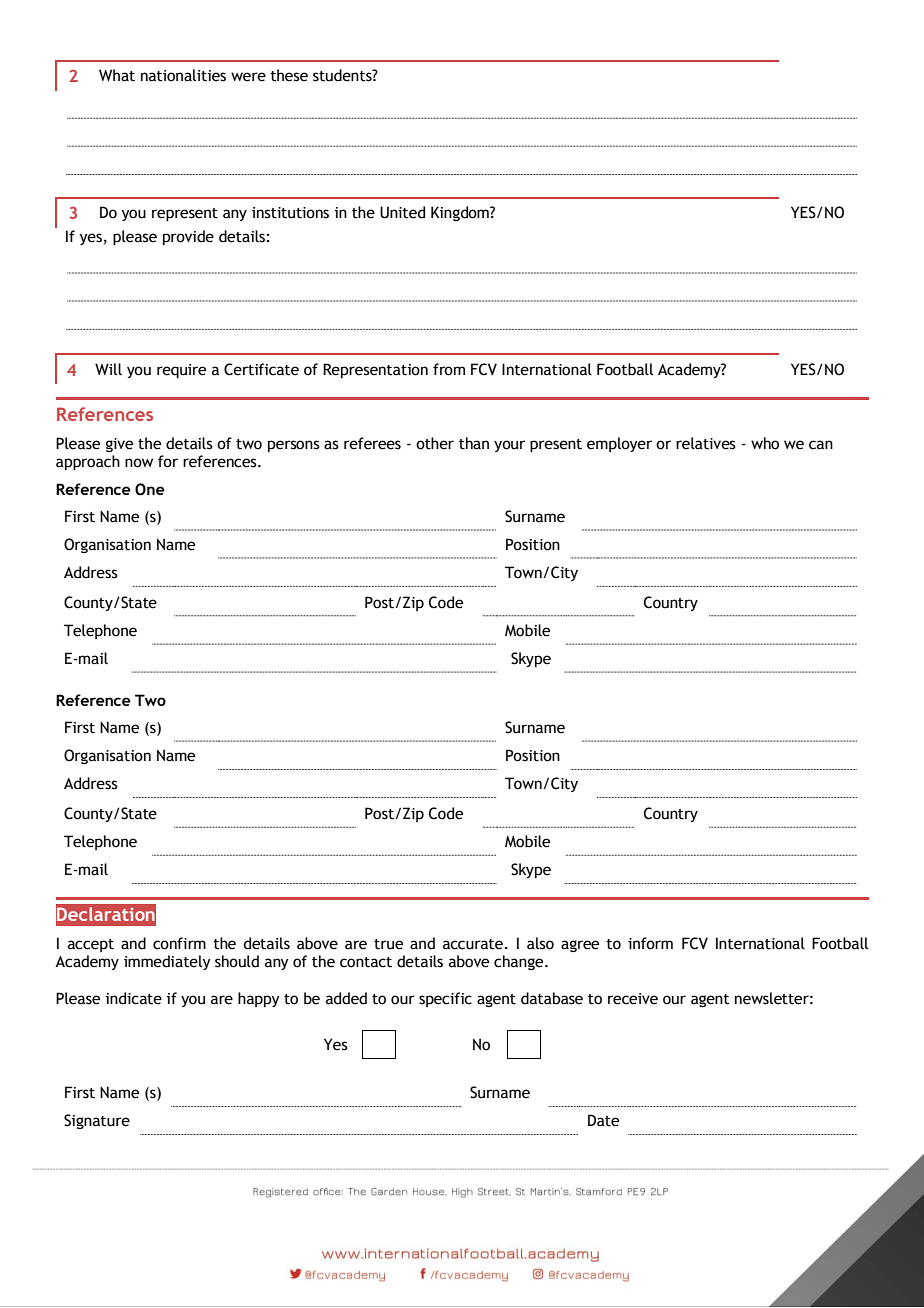 The image size is (924, 1308). What do you see at coordinates (179, 943) in the document?
I see `confirm` at bounding box center [179, 943].
